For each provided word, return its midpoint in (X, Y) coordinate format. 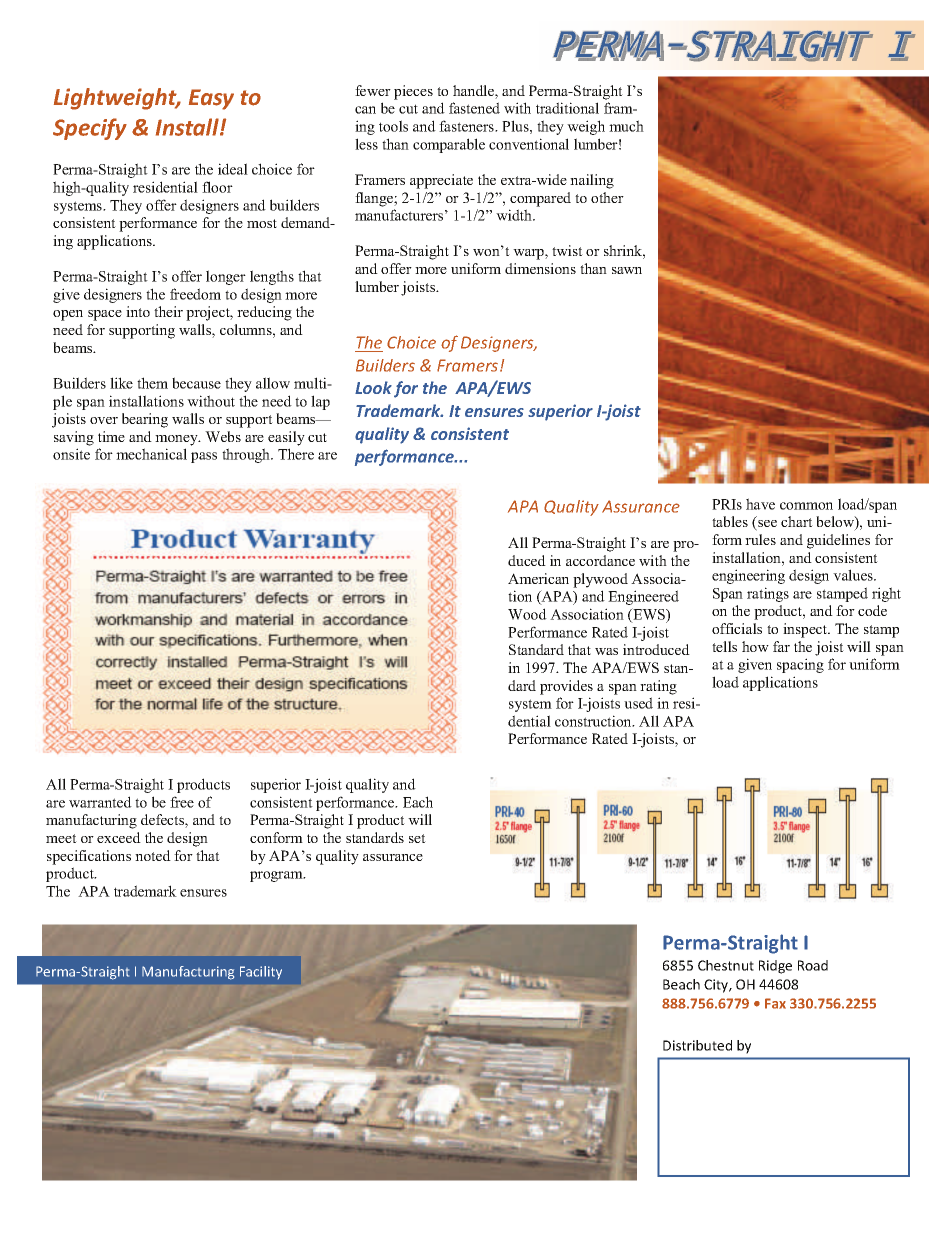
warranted (100, 802)
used (638, 703)
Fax (775, 1003)
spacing (800, 665)
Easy (211, 99)
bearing (145, 420)
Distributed (697, 1045)
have (760, 504)
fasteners (467, 126)
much (626, 126)
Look (373, 387)
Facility (261, 972)
